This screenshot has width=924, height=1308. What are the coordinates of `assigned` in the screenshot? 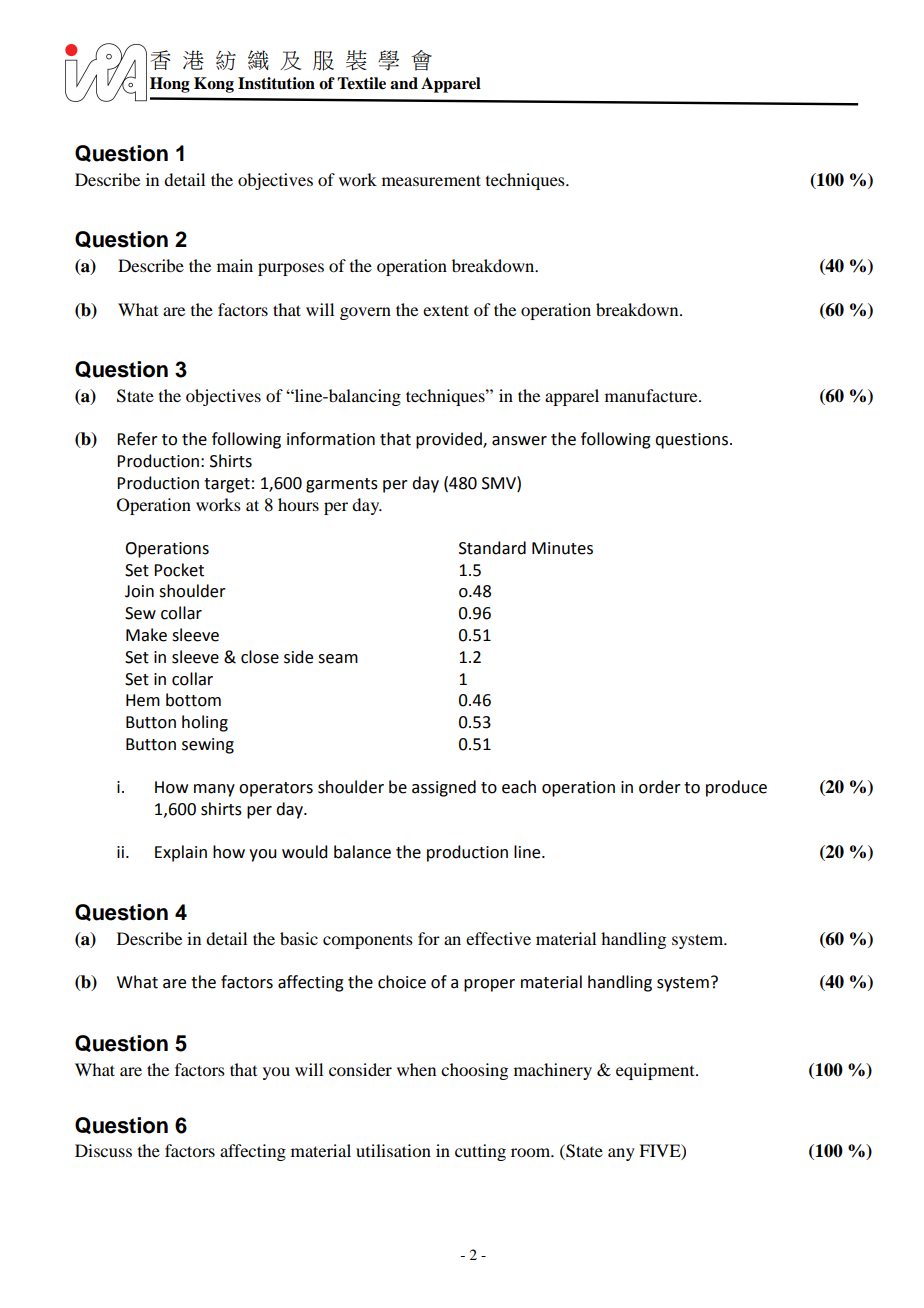 It's located at (444, 788).
